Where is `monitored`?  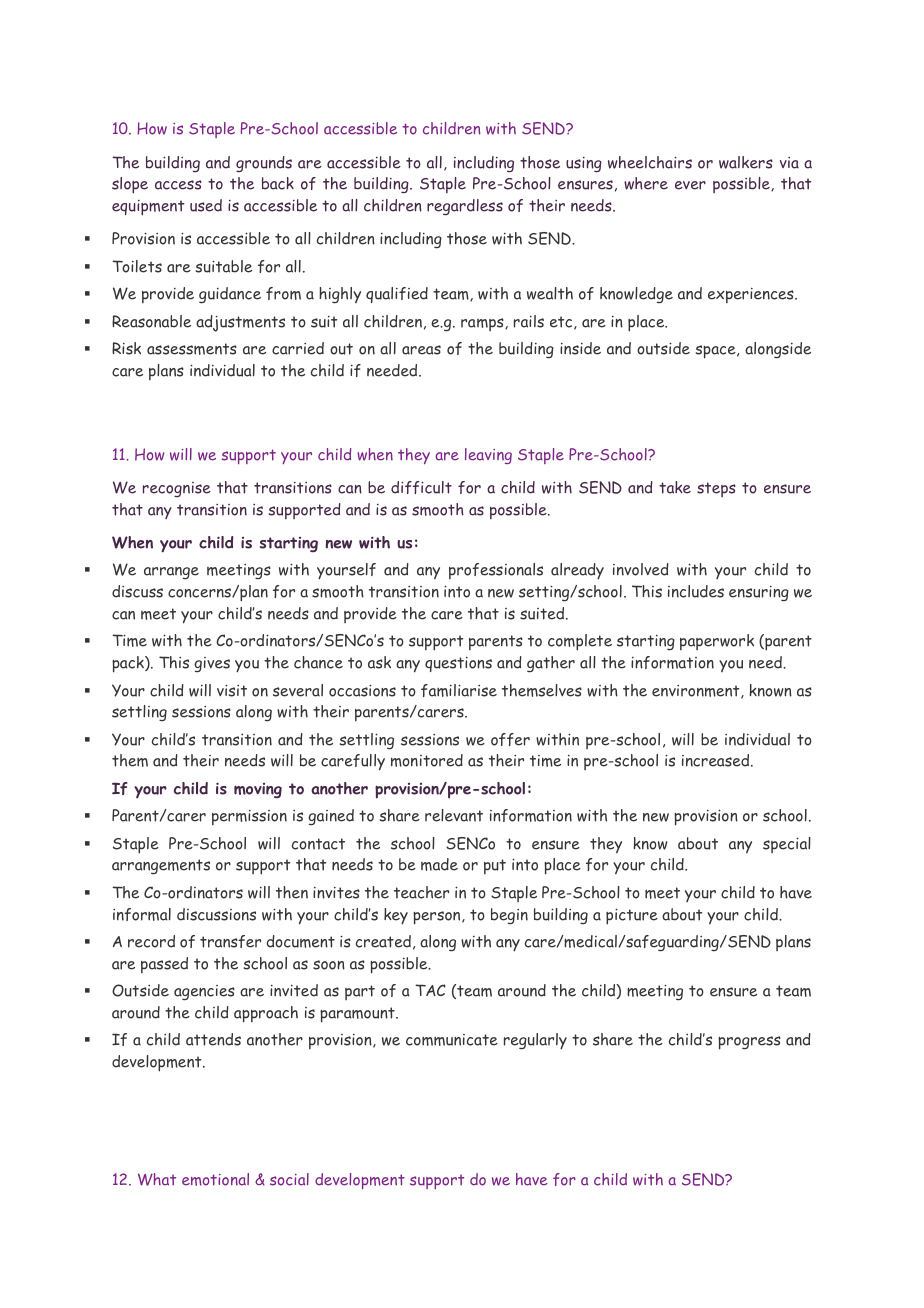
monitored is located at coordinates (427, 760).
